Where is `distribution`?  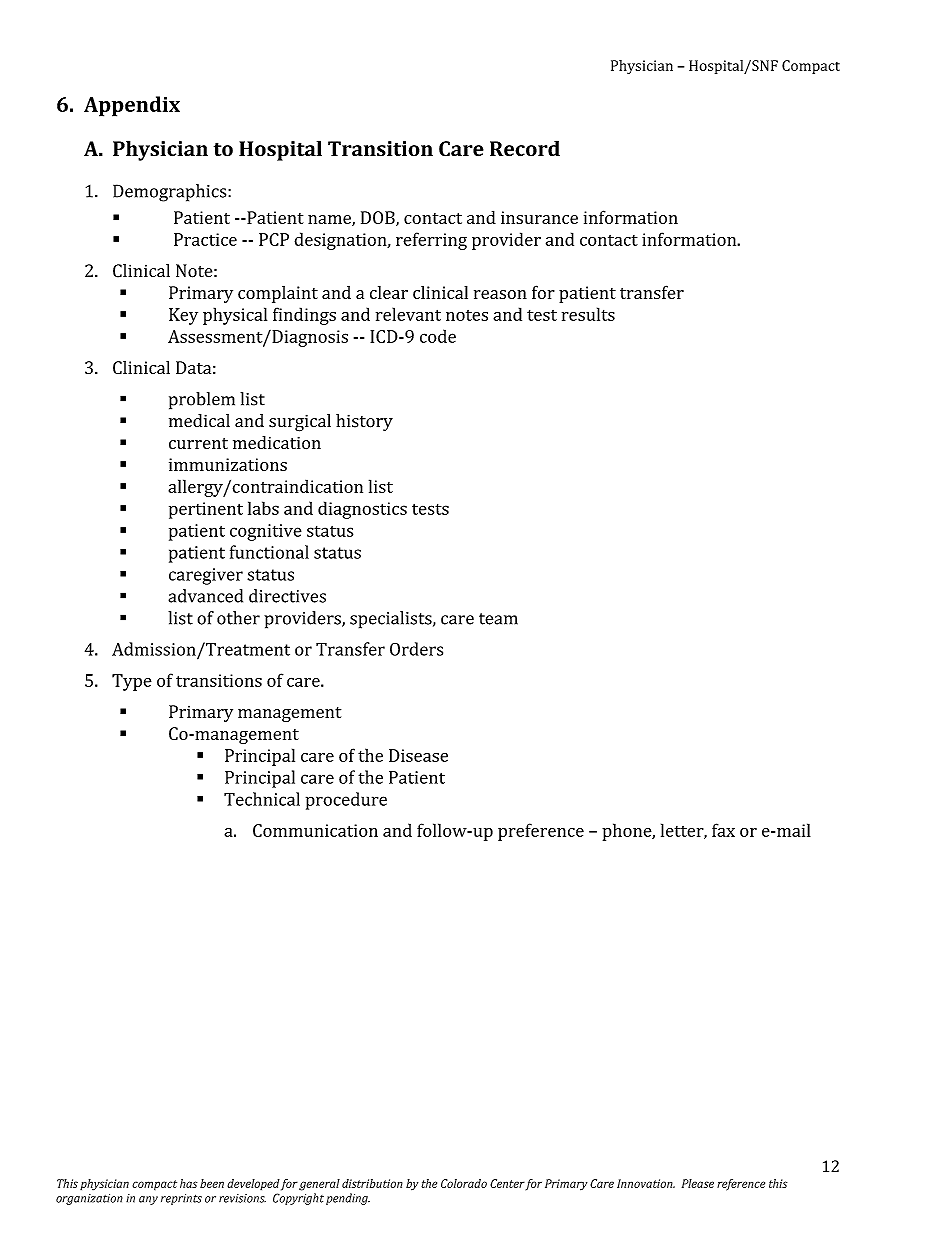 distribution is located at coordinates (372, 1183).
